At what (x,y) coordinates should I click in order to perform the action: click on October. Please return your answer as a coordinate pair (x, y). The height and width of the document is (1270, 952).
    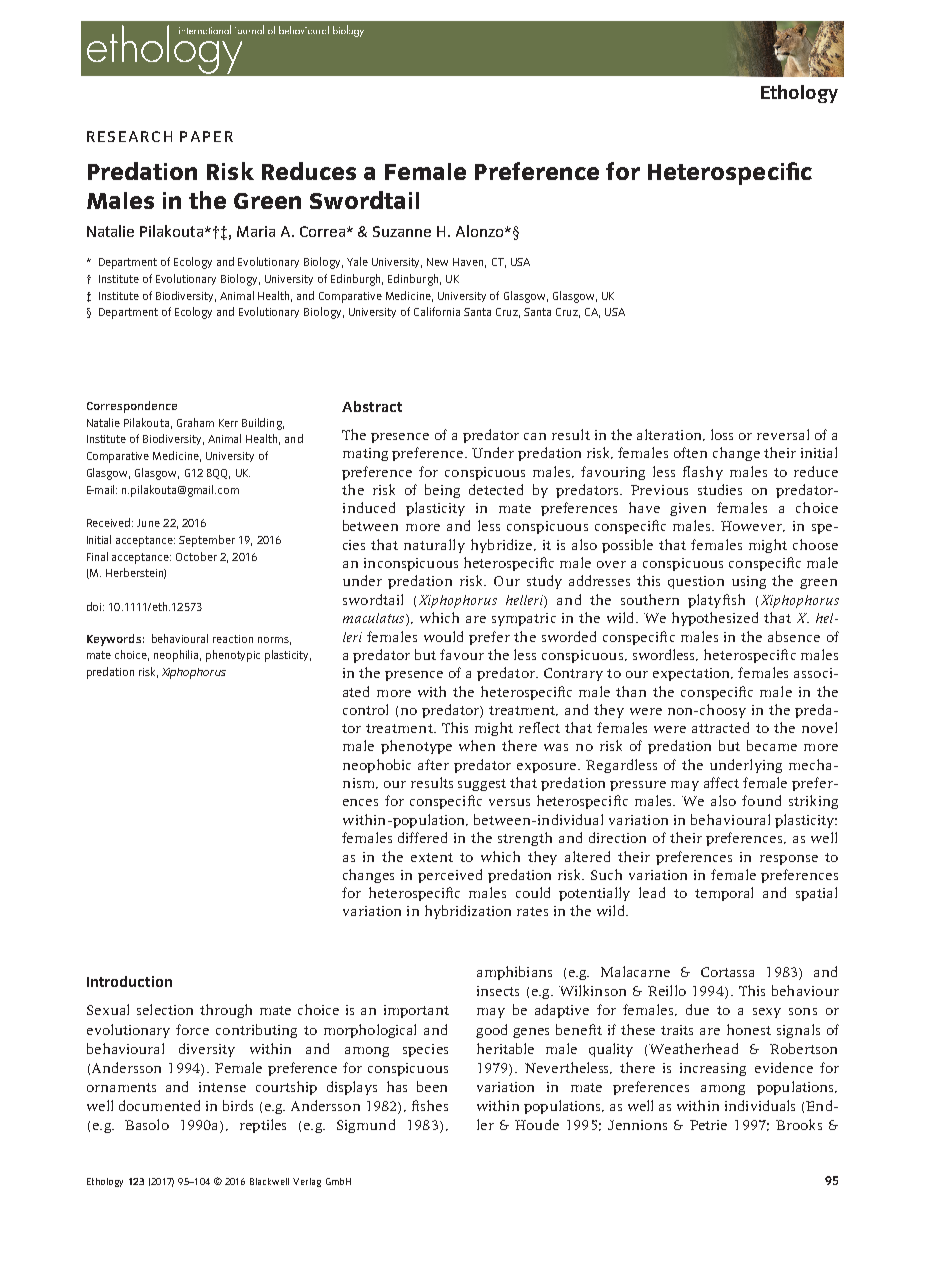
    Looking at the image, I should click on (196, 556).
